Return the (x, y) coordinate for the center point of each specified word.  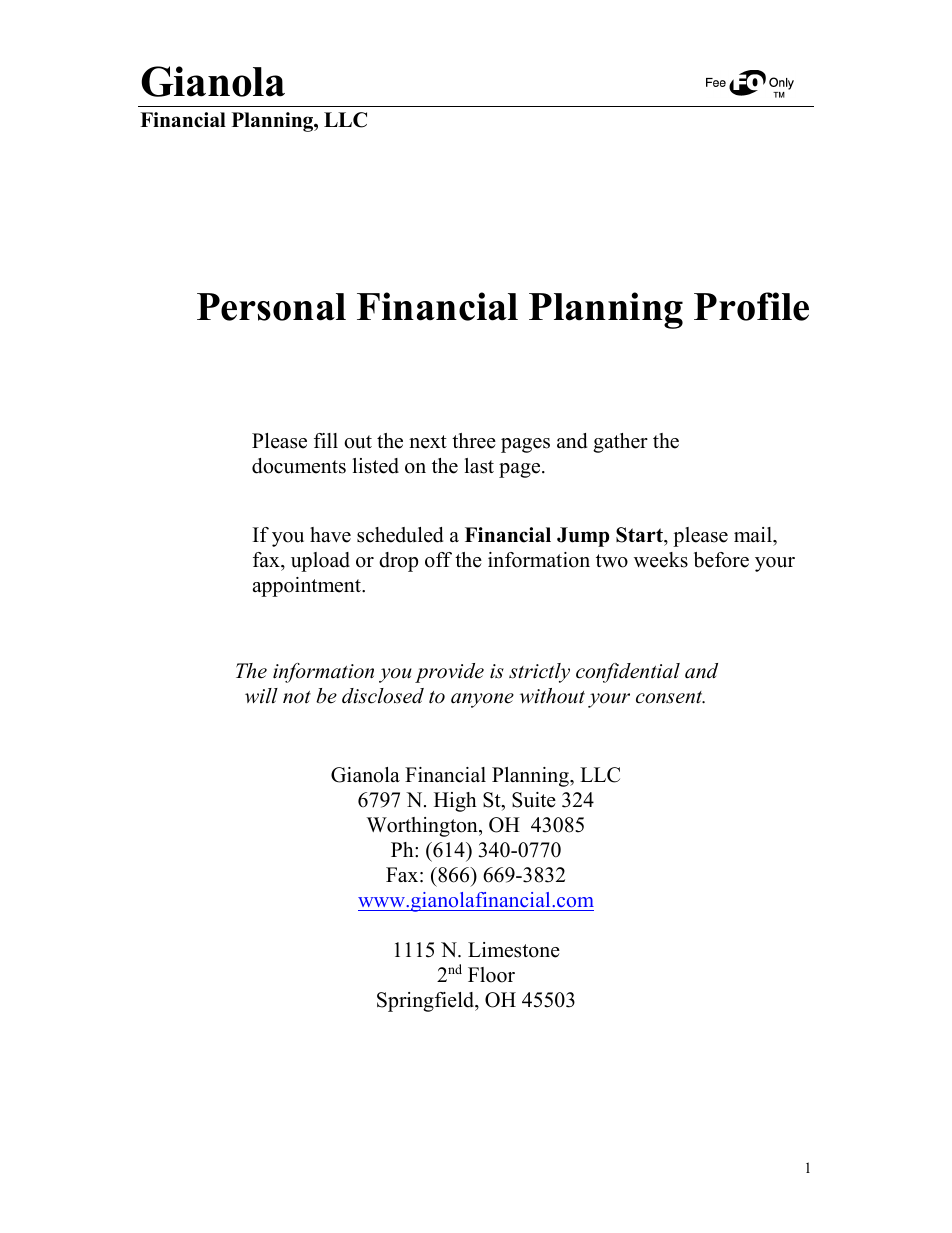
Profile (751, 306)
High (455, 802)
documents (299, 466)
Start (640, 535)
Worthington (423, 827)
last (479, 466)
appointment (308, 587)
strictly (539, 673)
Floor (491, 975)
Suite (534, 800)
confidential (628, 673)
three (474, 441)
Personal (271, 307)
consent (670, 697)
